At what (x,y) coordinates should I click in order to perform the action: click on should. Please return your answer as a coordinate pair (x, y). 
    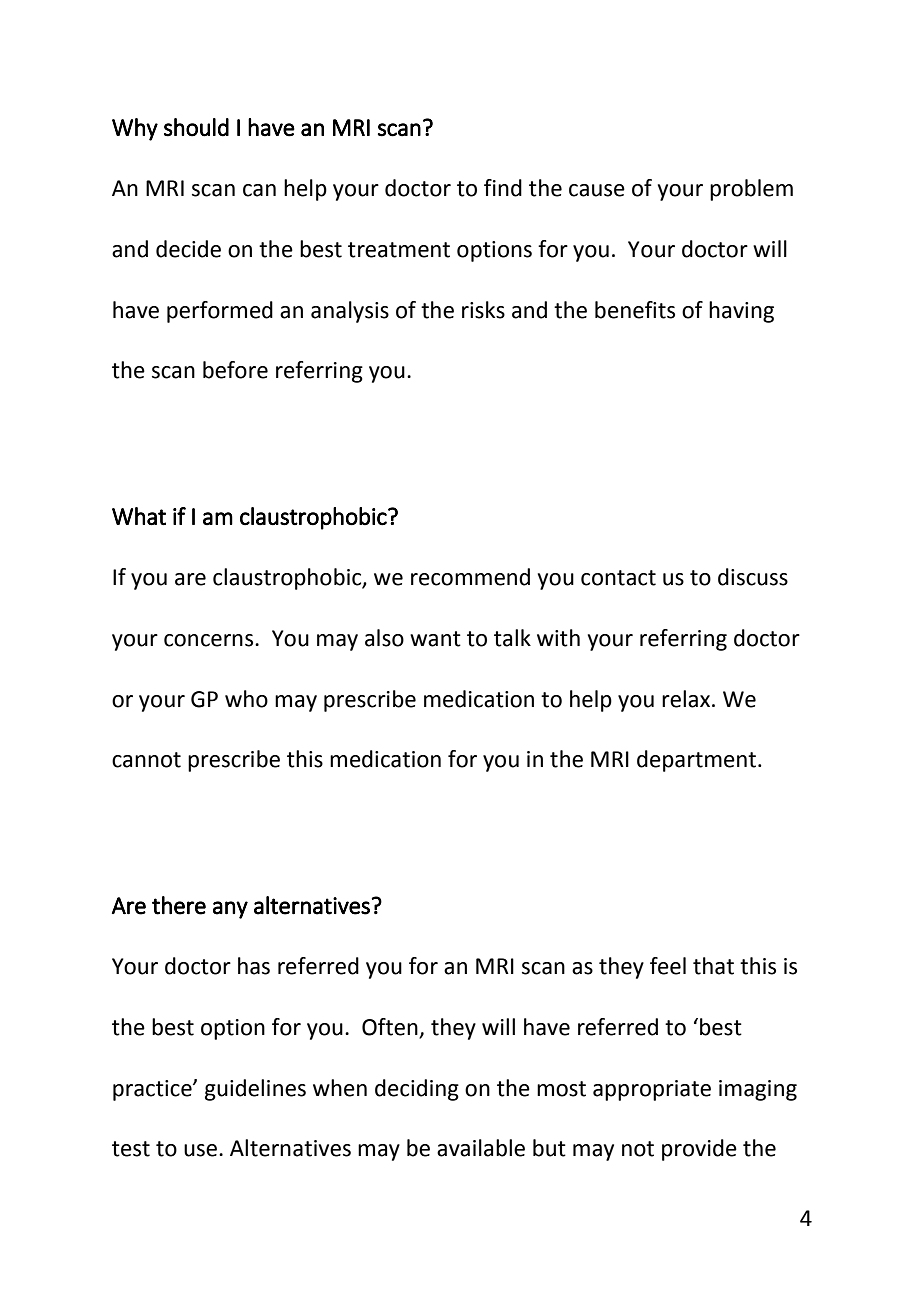
    Looking at the image, I should click on (196, 127).
